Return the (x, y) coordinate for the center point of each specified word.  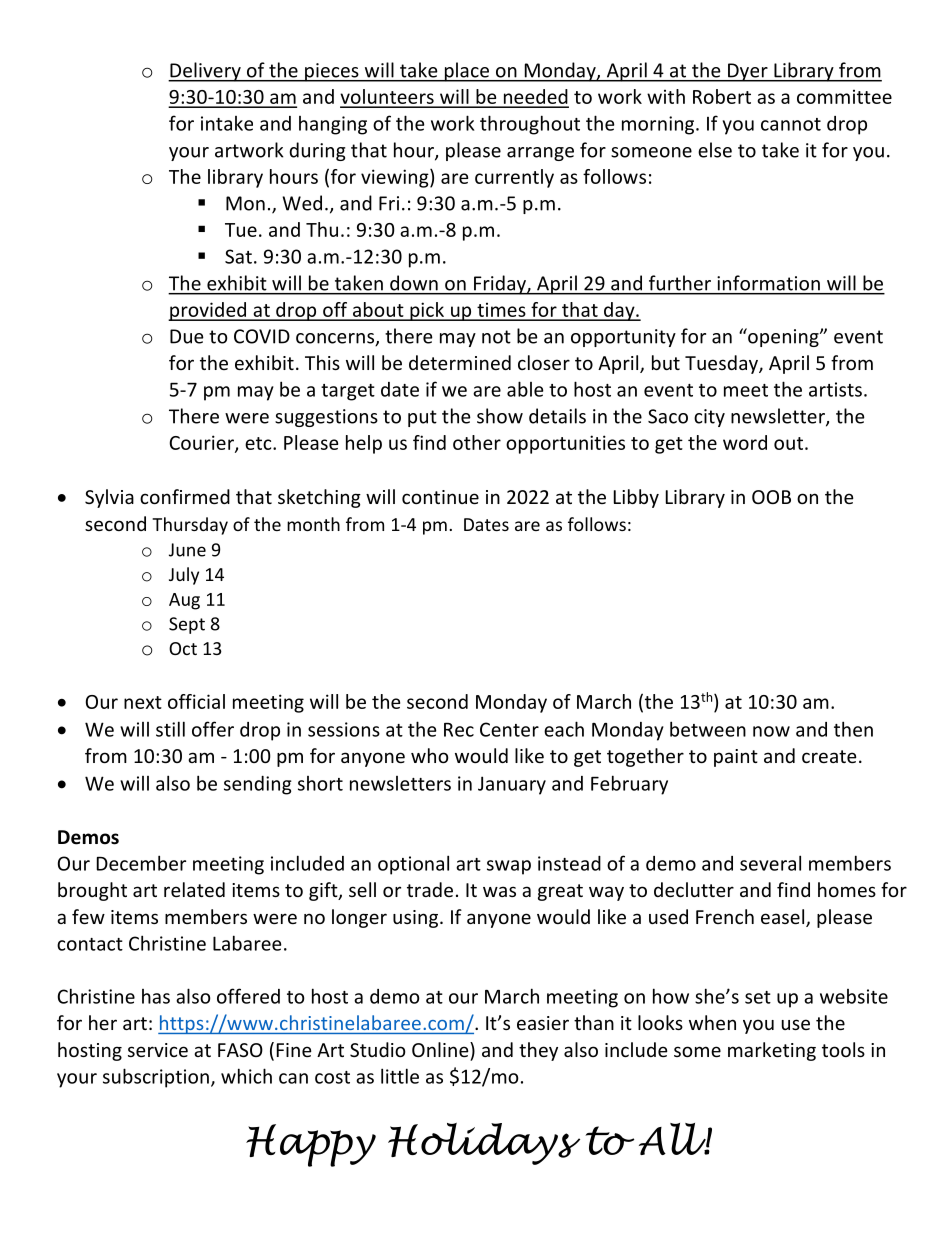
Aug (184, 601)
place (466, 72)
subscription (156, 1078)
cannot (791, 124)
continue (440, 497)
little (400, 1076)
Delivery (205, 72)
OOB (771, 497)
